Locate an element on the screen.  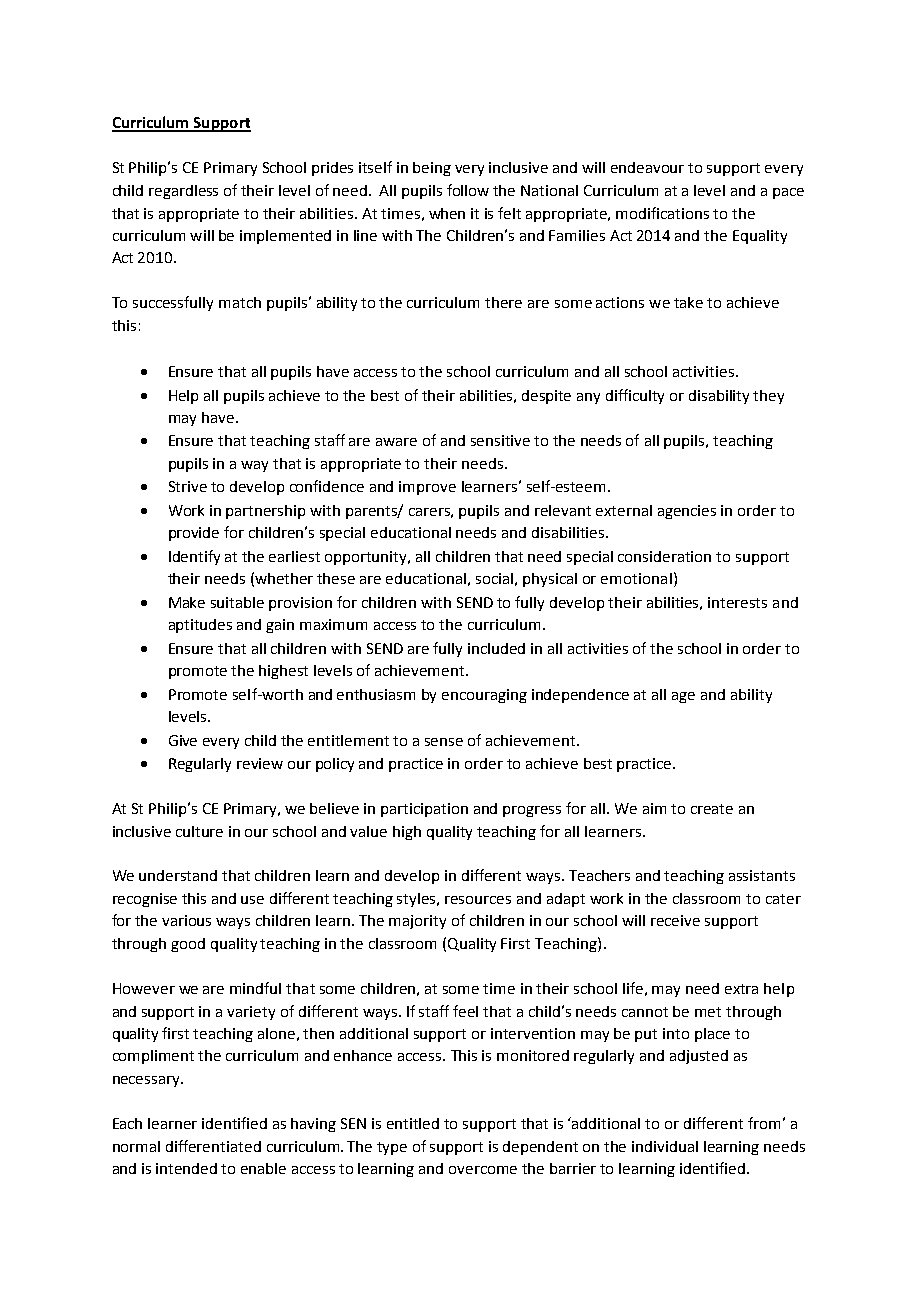
interests is located at coordinates (737, 602).
